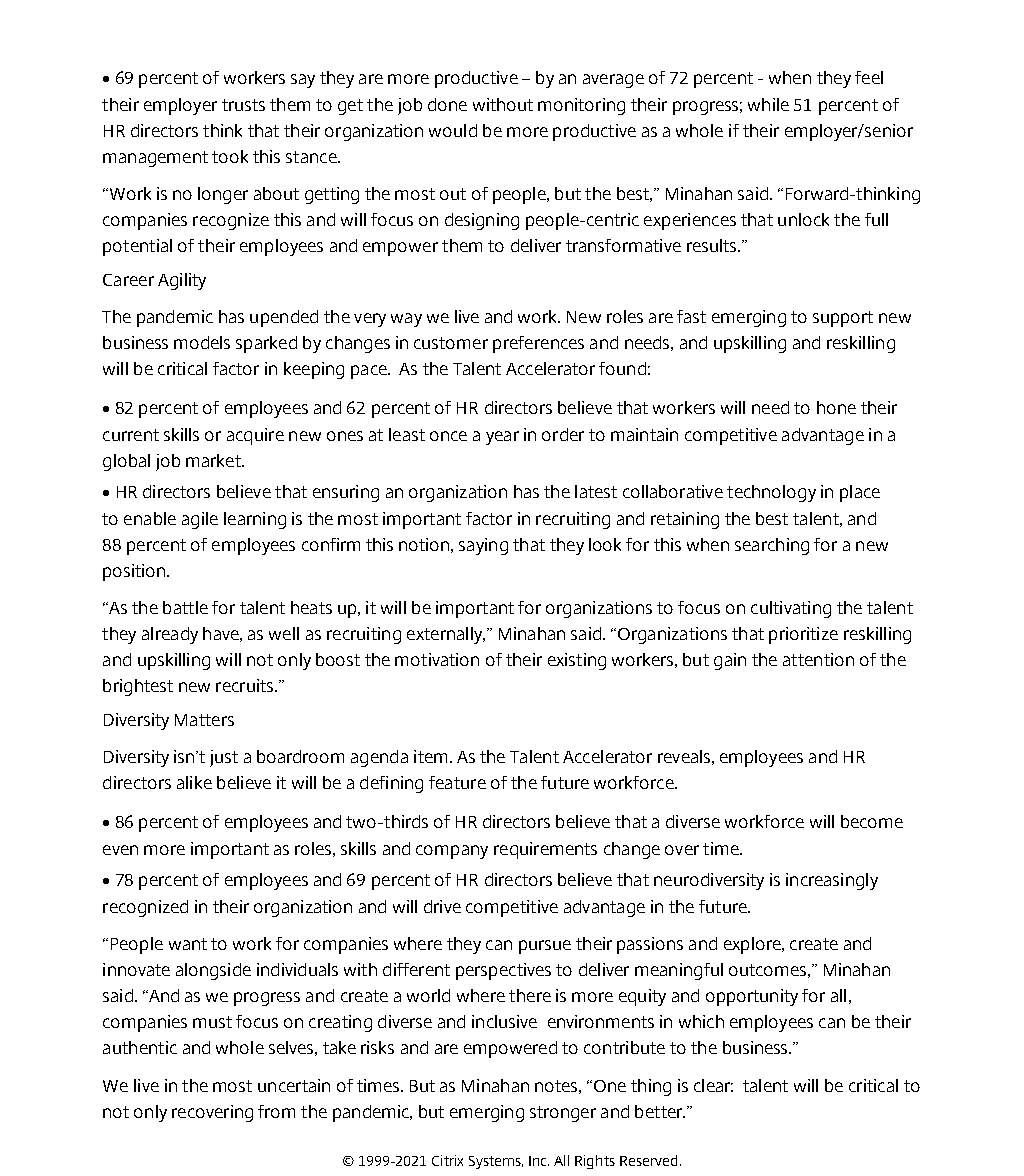 The height and width of the screenshot is (1176, 1024). Describe the element at coordinates (447, 104) in the screenshot. I see `done` at that location.
